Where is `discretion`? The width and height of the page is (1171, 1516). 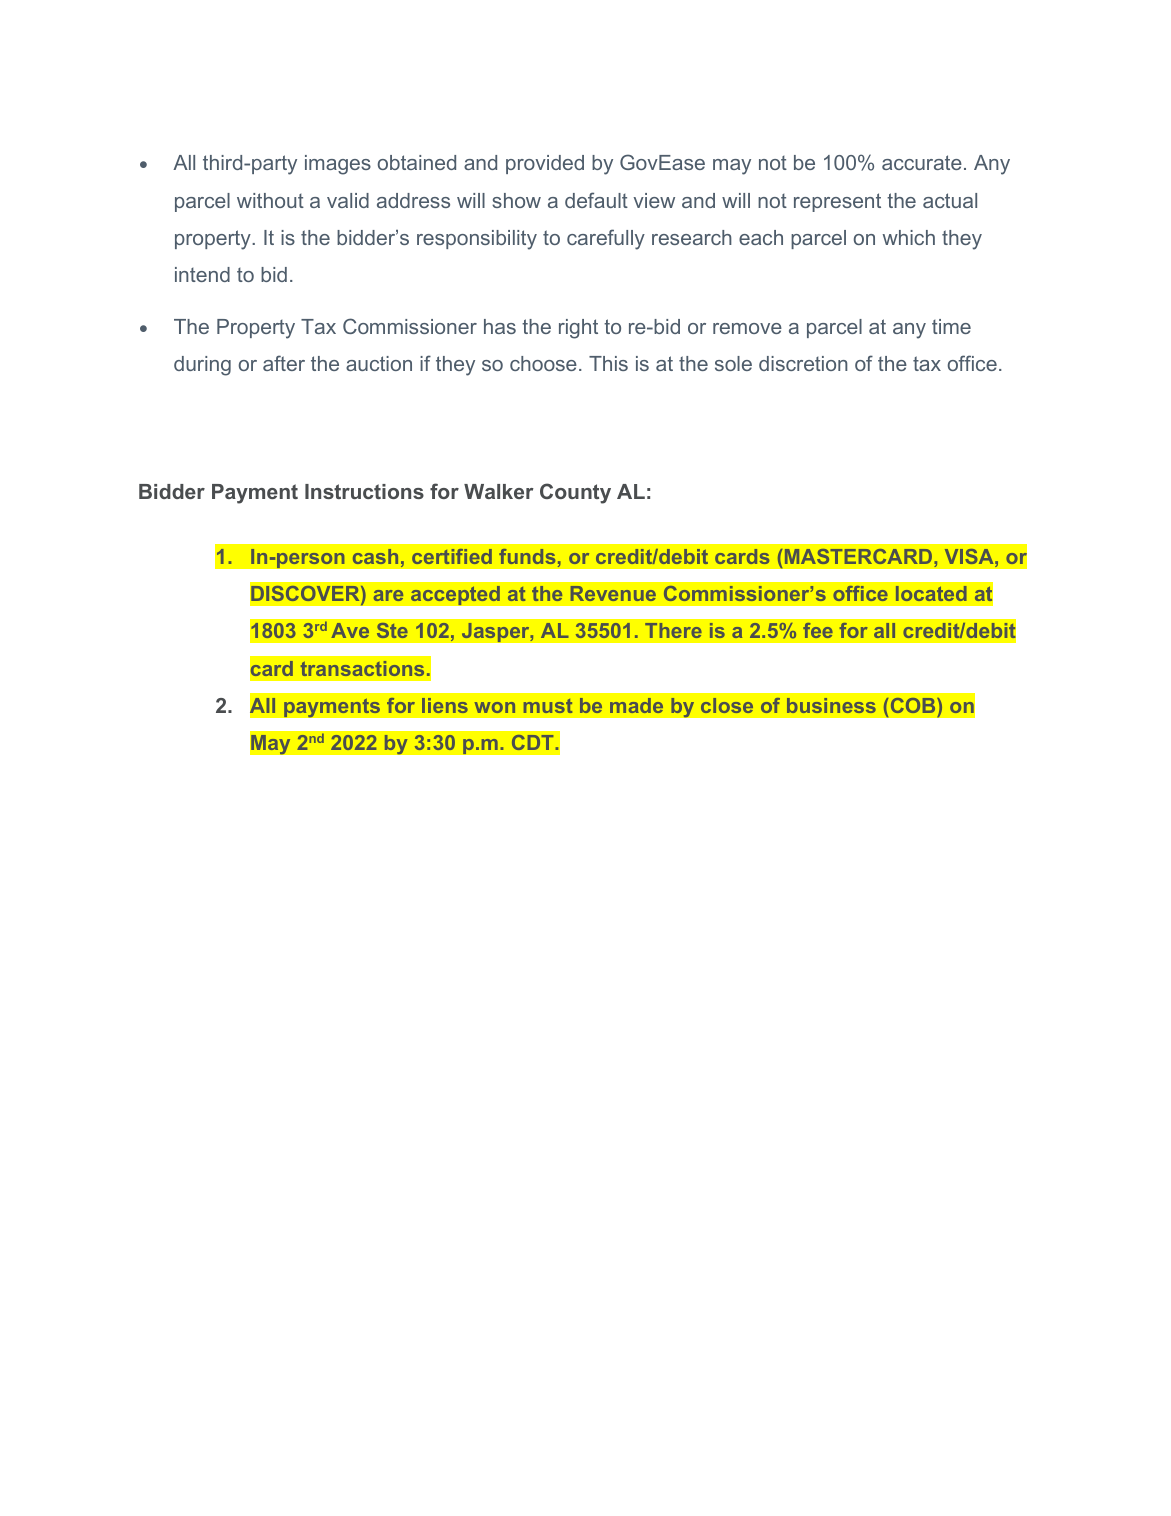
discretion is located at coordinates (803, 363).
